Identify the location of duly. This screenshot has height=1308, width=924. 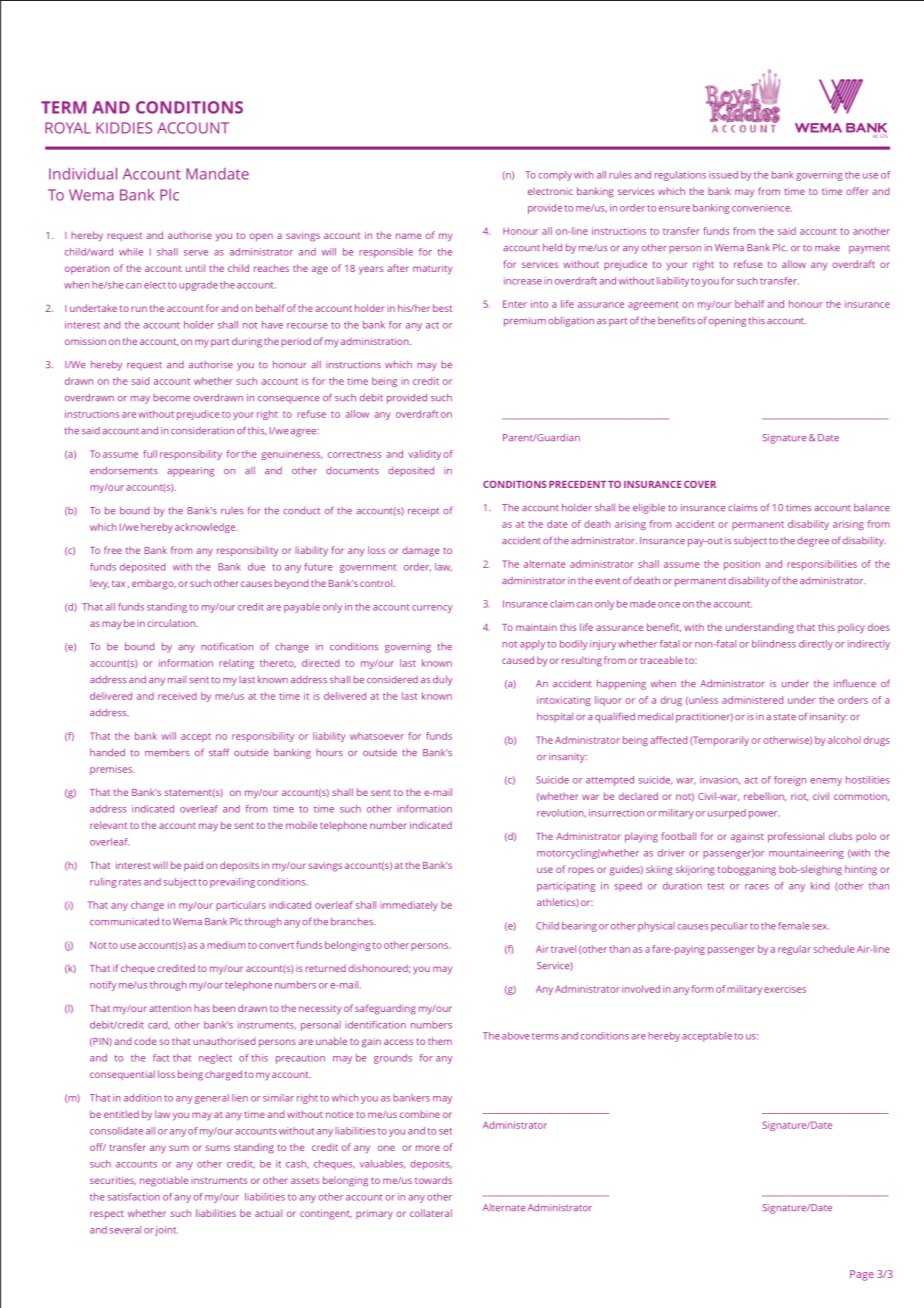
(443, 680).
